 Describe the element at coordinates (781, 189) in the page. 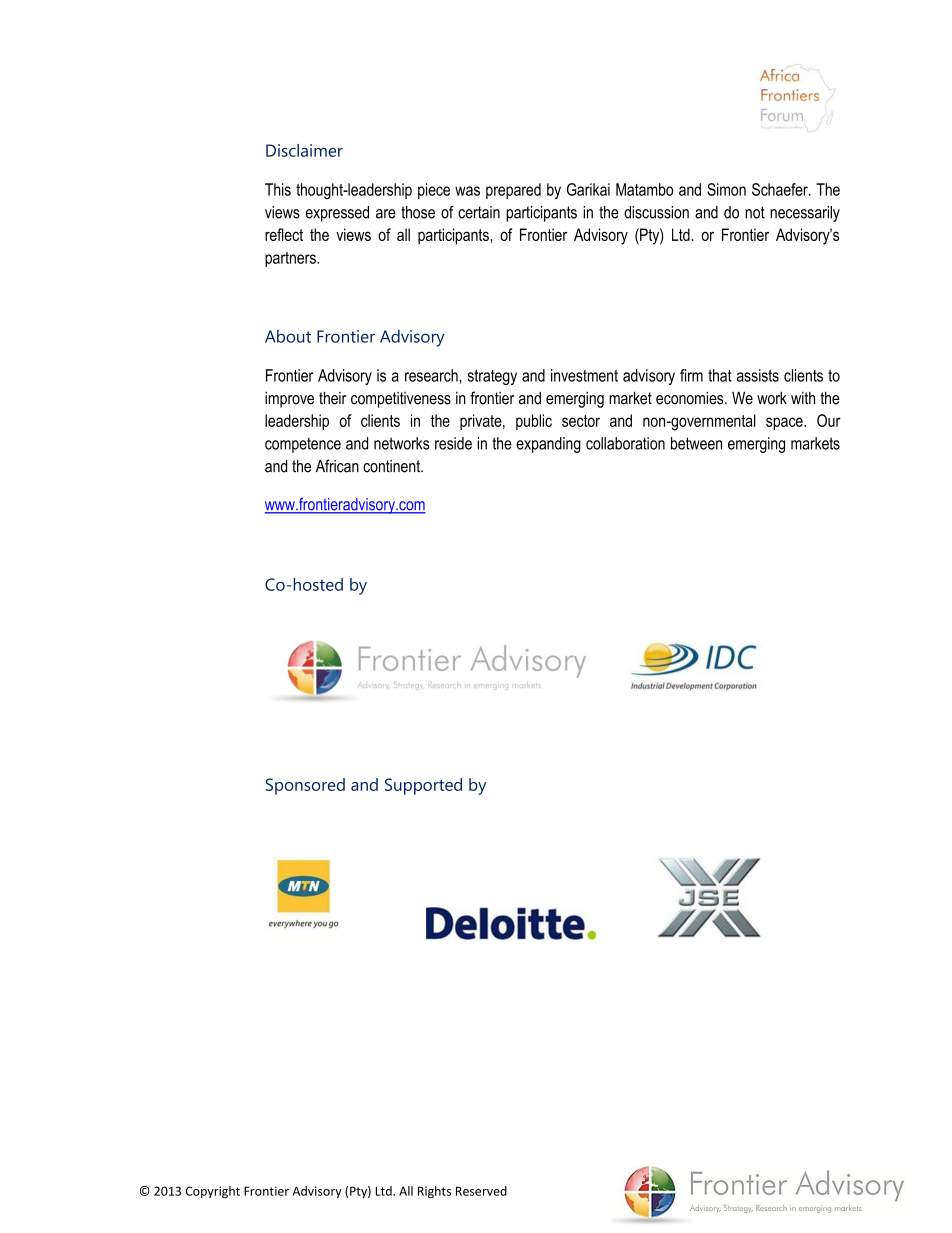

I see `Schaefer` at that location.
